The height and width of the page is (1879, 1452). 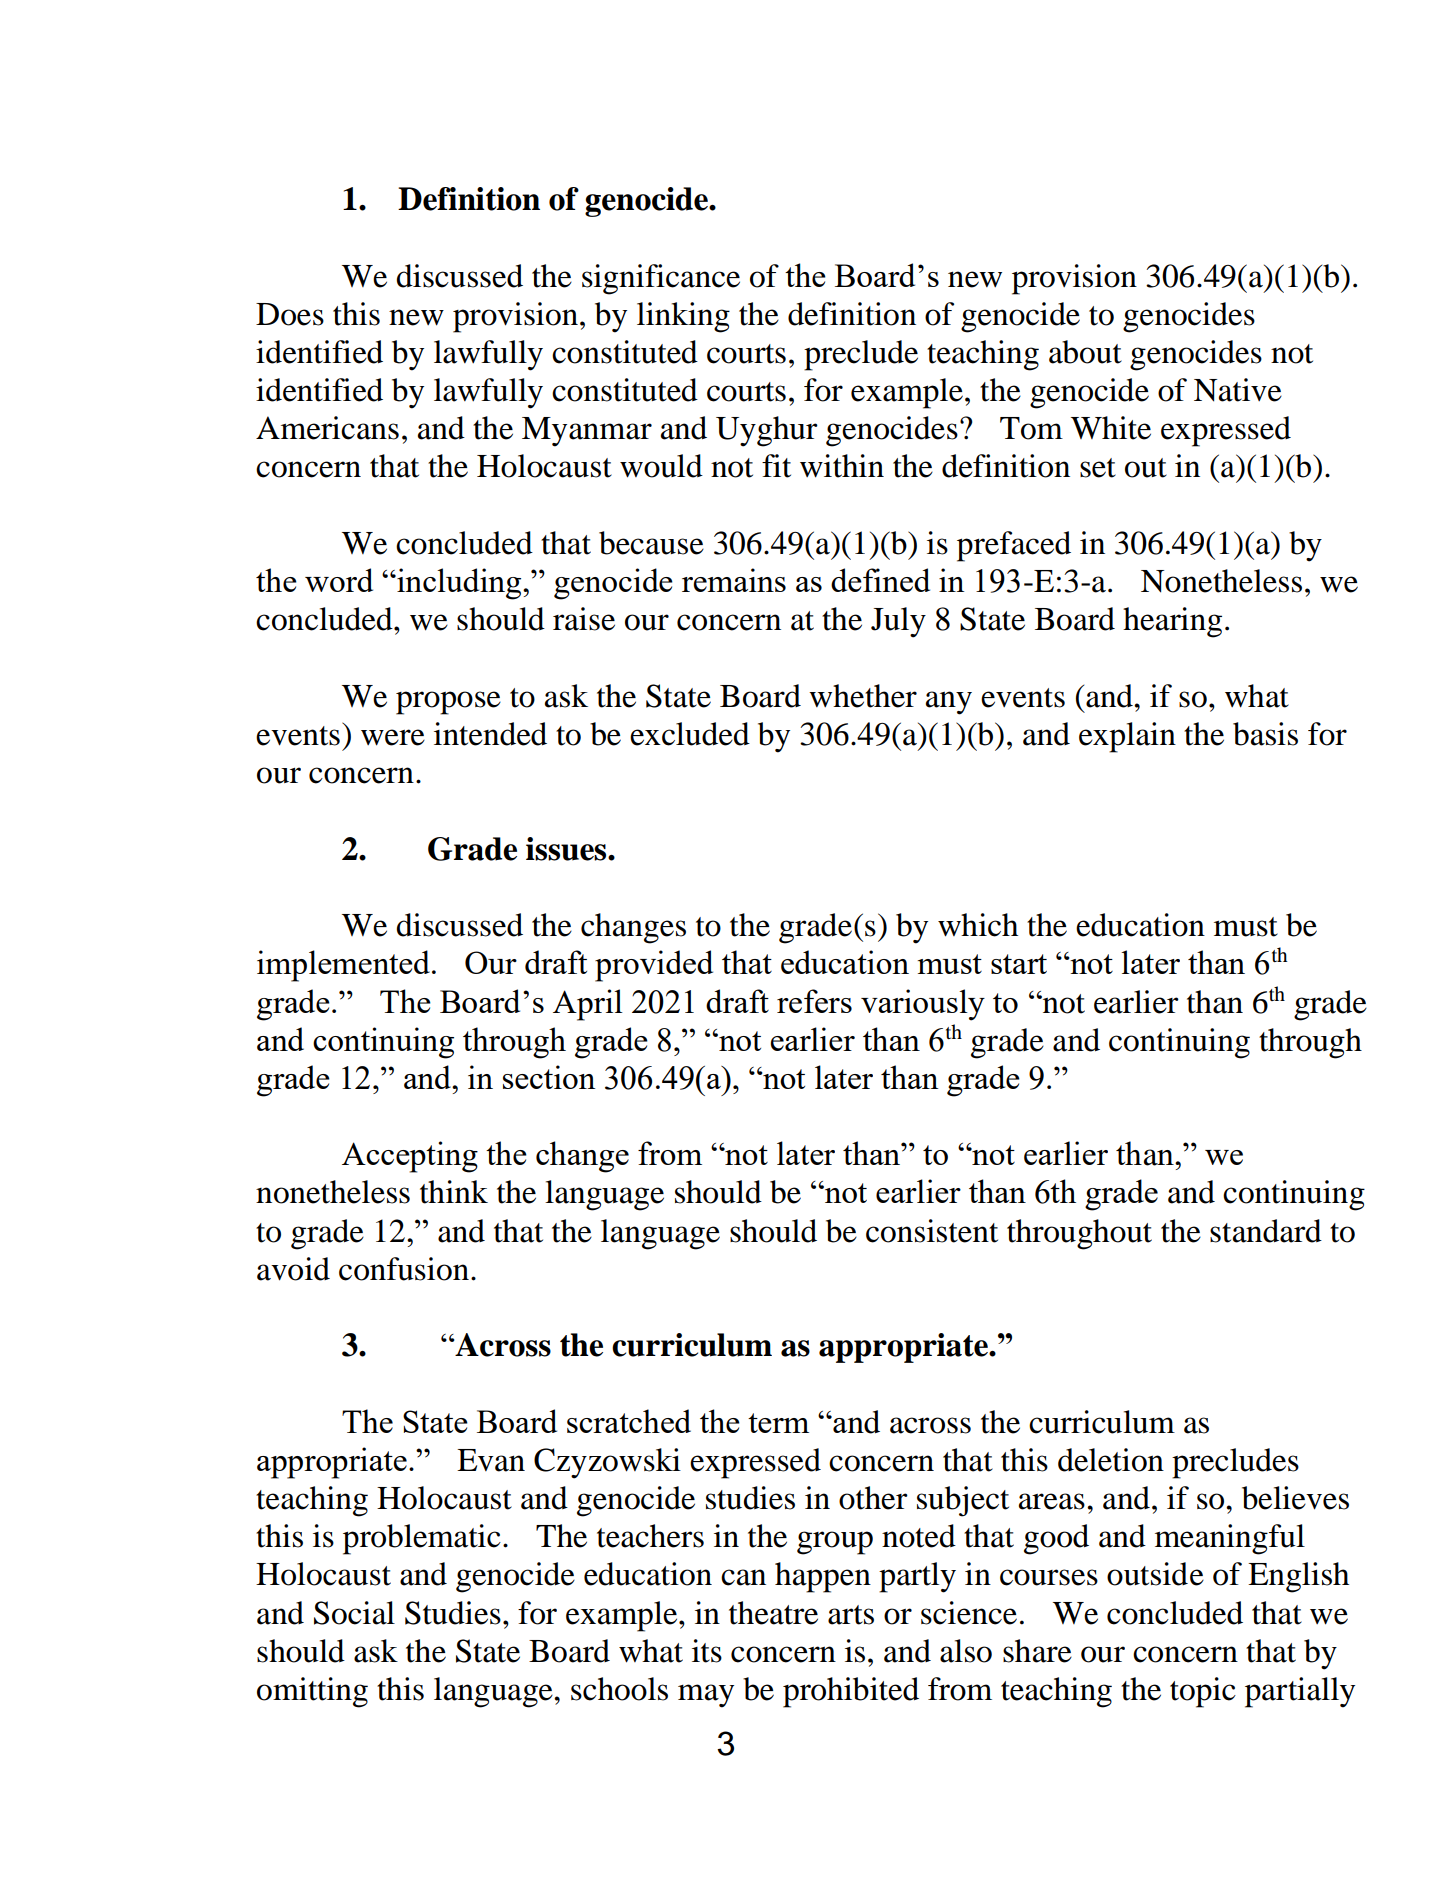 I want to click on linking, so click(x=683, y=317).
